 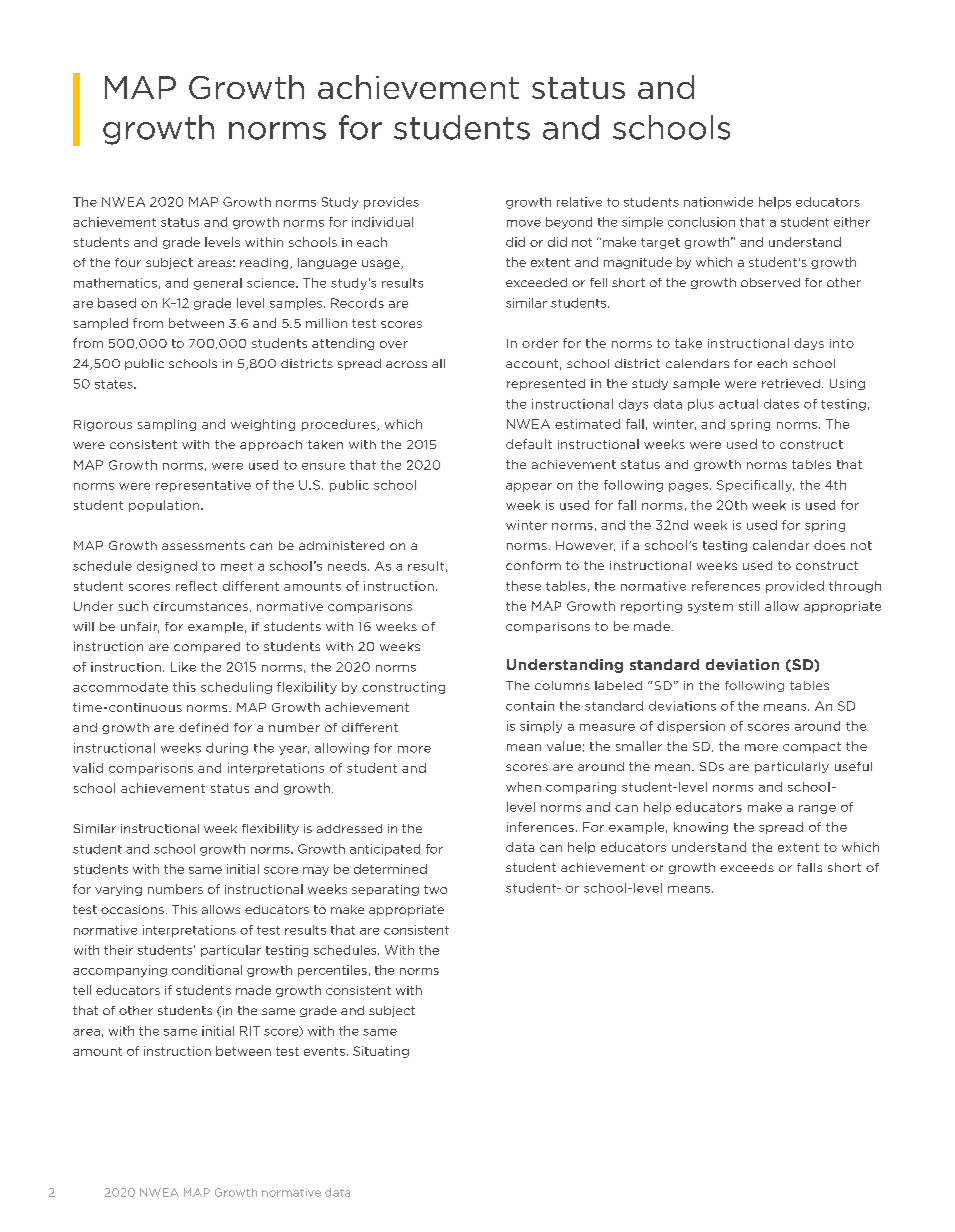 What do you see at coordinates (140, 627) in the screenshot?
I see `unfair` at bounding box center [140, 627].
